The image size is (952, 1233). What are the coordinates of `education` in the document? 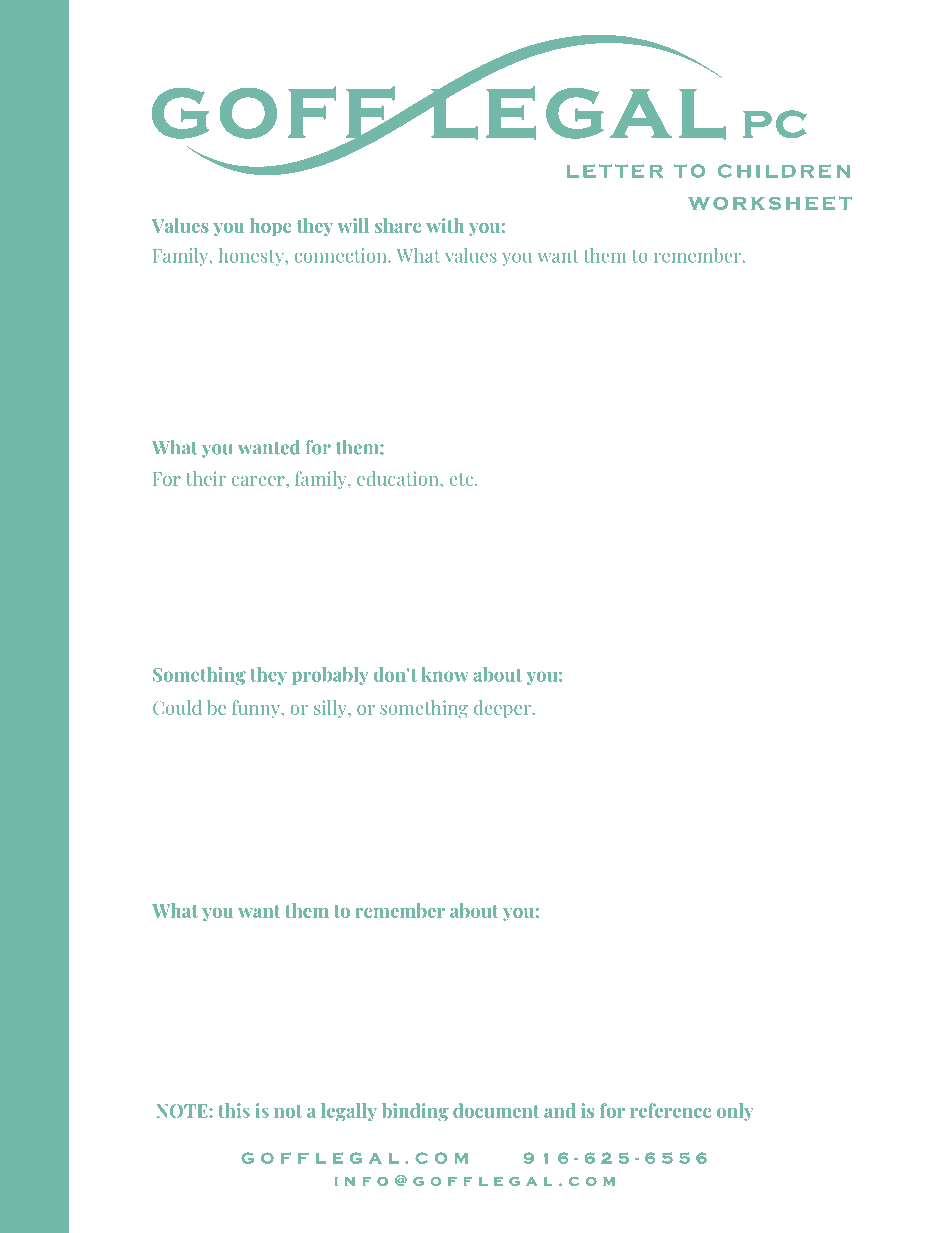 It's located at (399, 478).
